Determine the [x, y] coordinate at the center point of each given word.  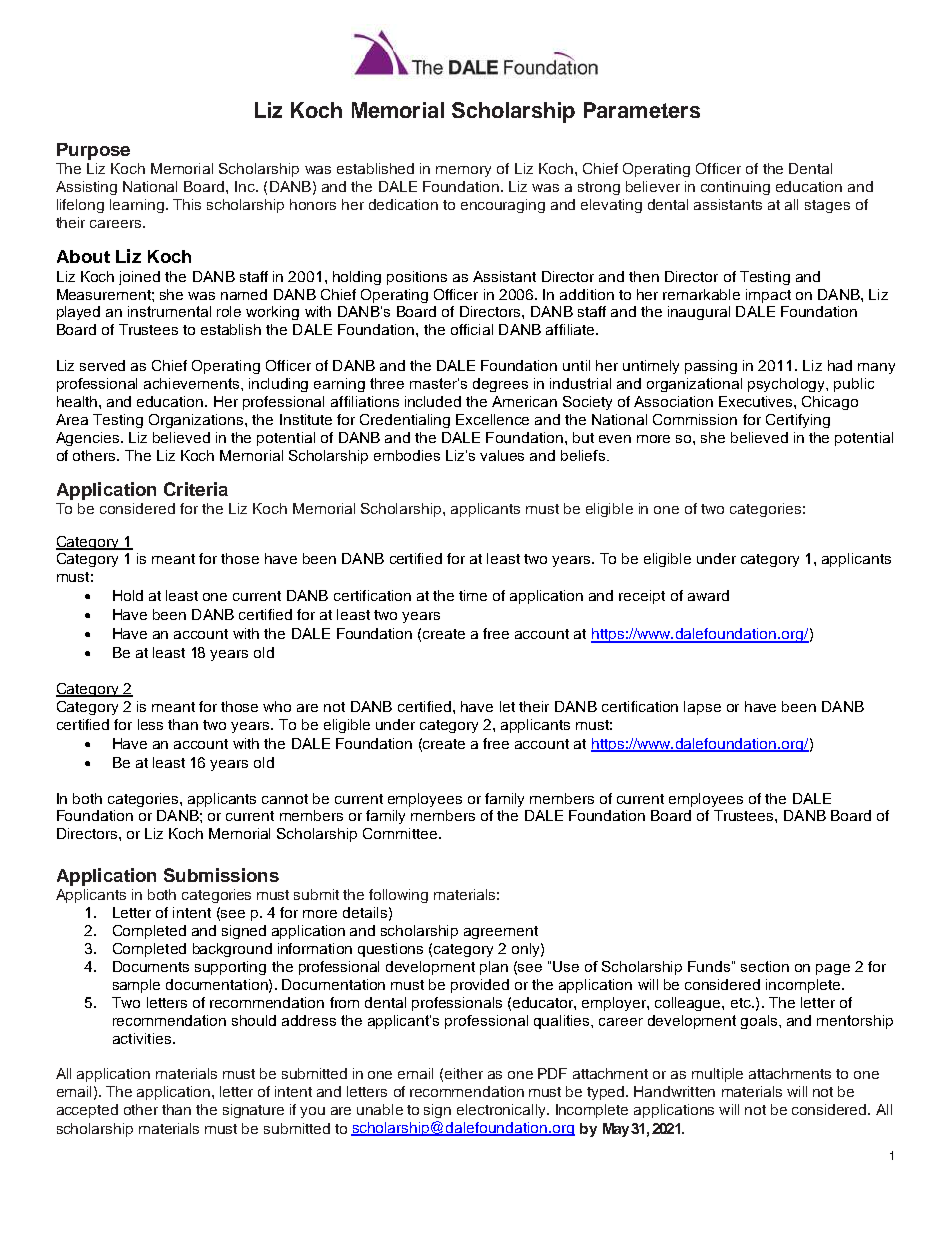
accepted [87, 1111]
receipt [642, 597]
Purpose [93, 151]
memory [463, 171]
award [708, 595]
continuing [735, 188]
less [150, 724]
